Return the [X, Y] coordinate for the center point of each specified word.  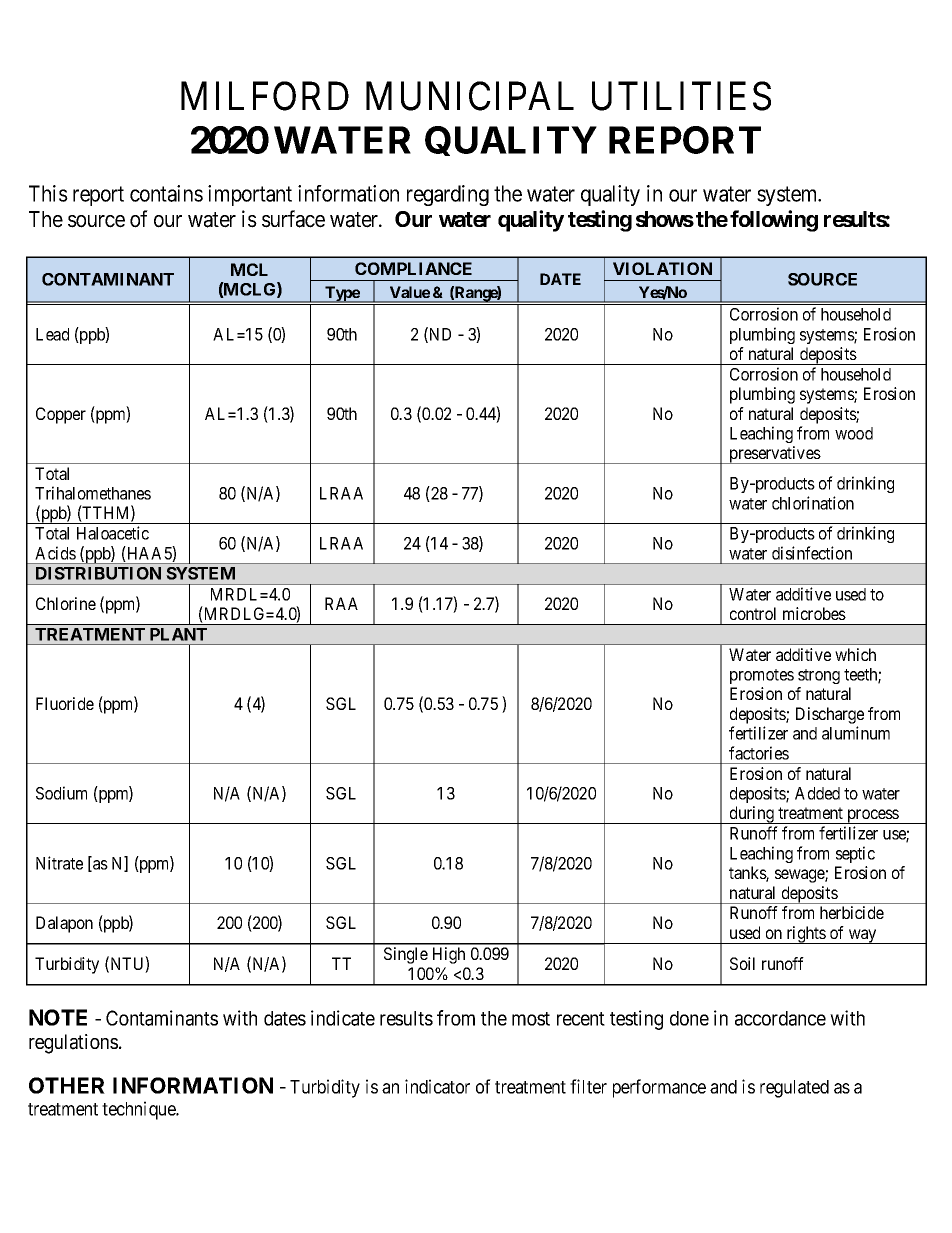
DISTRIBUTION [98, 573]
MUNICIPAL [470, 96]
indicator [437, 1086]
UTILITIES [681, 96]
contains [166, 193]
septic [855, 854]
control [753, 613]
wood [854, 433]
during [751, 815]
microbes [814, 613]
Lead [52, 334]
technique [140, 1110]
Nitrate [59, 863]
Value [410, 292]
